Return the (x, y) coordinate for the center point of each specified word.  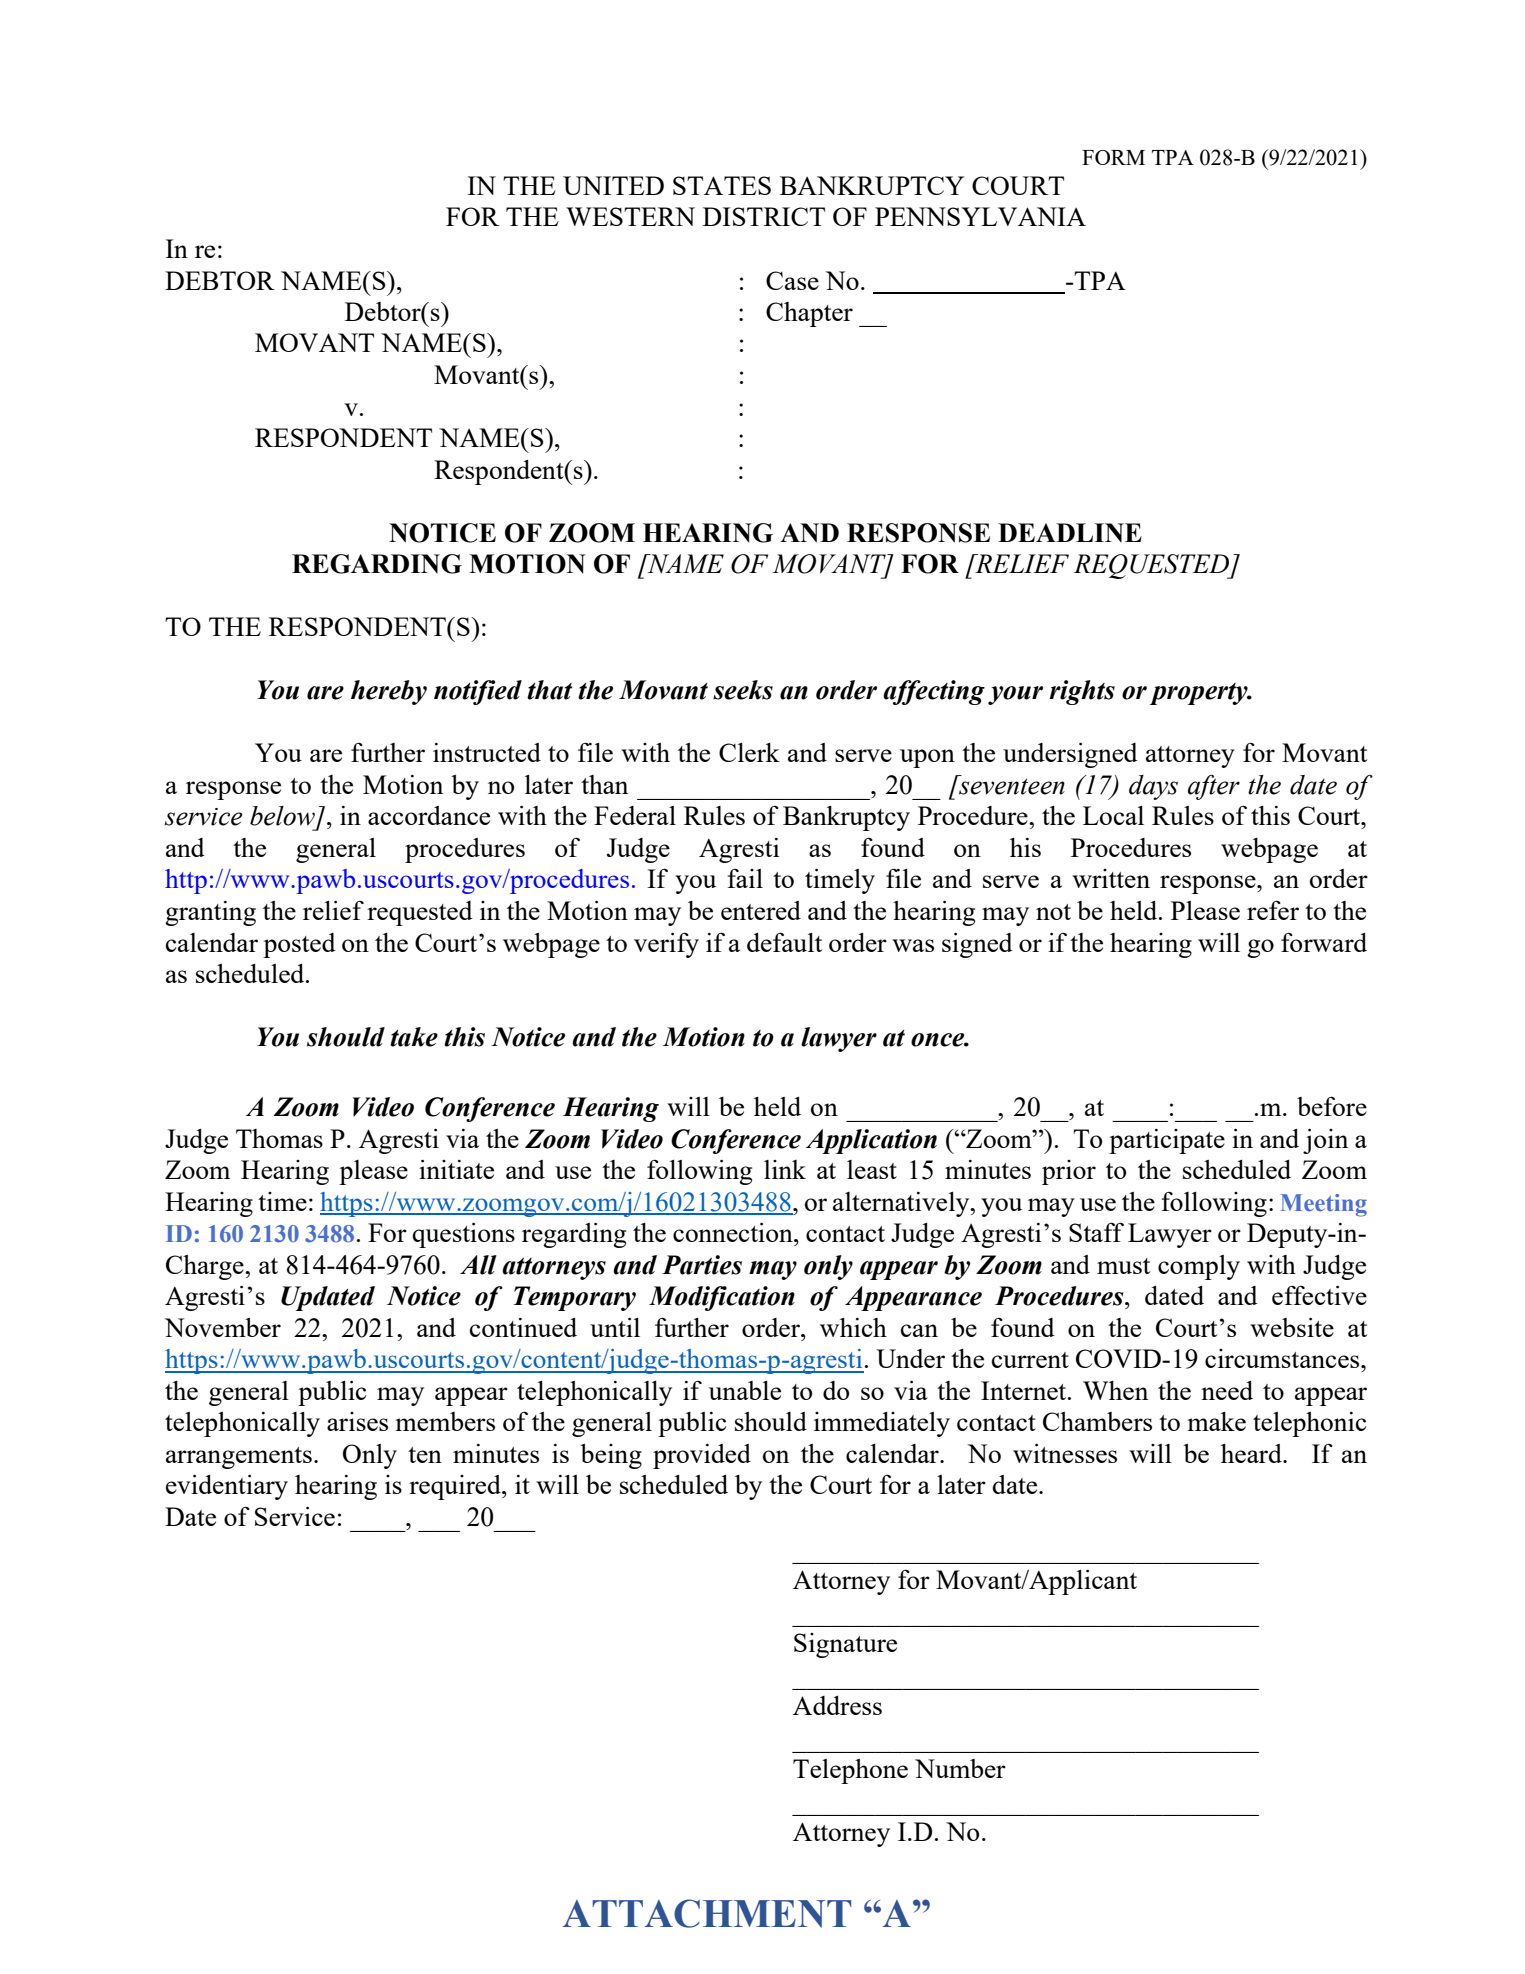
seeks (743, 690)
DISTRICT (764, 216)
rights (1082, 692)
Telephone (850, 1771)
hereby (389, 692)
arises (357, 1421)
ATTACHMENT (707, 1913)
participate (1167, 1141)
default (784, 942)
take (414, 1037)
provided (702, 1456)
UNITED (613, 185)
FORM (1113, 157)
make (1216, 1421)
